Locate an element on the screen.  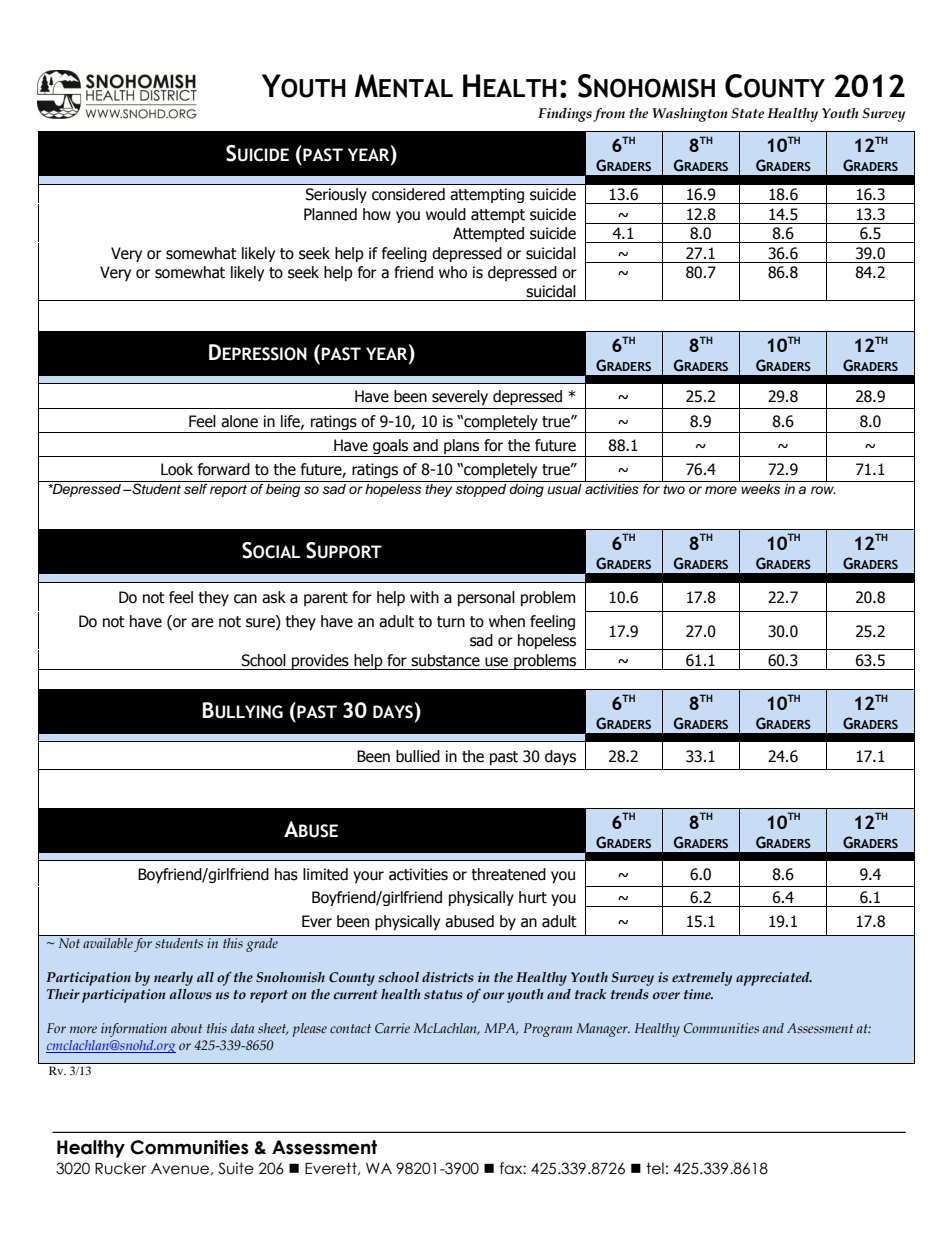
two is located at coordinates (674, 489).
